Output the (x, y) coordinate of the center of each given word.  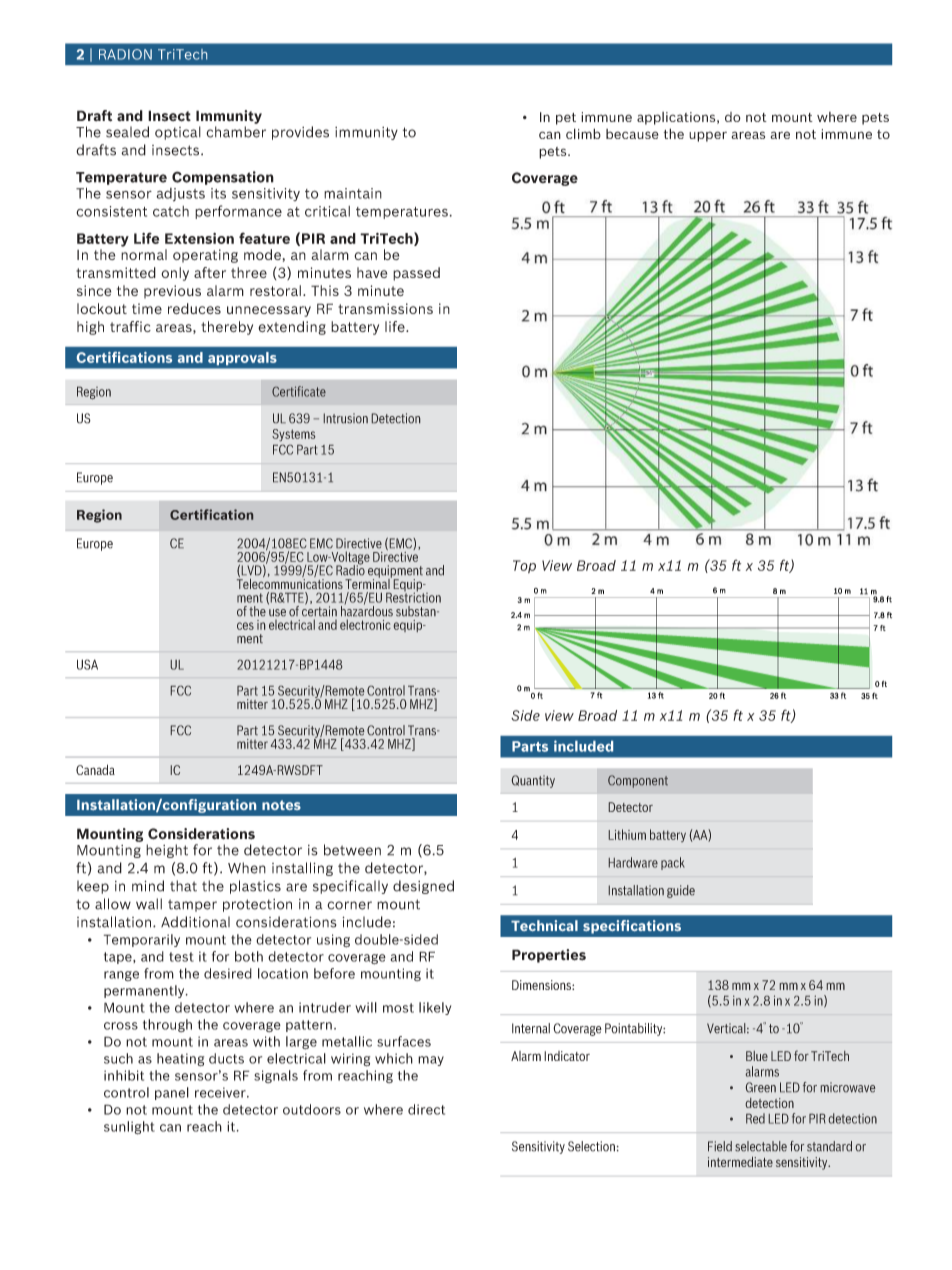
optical (178, 133)
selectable (761, 1146)
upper (708, 136)
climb (583, 133)
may (431, 1061)
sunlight (129, 1128)
